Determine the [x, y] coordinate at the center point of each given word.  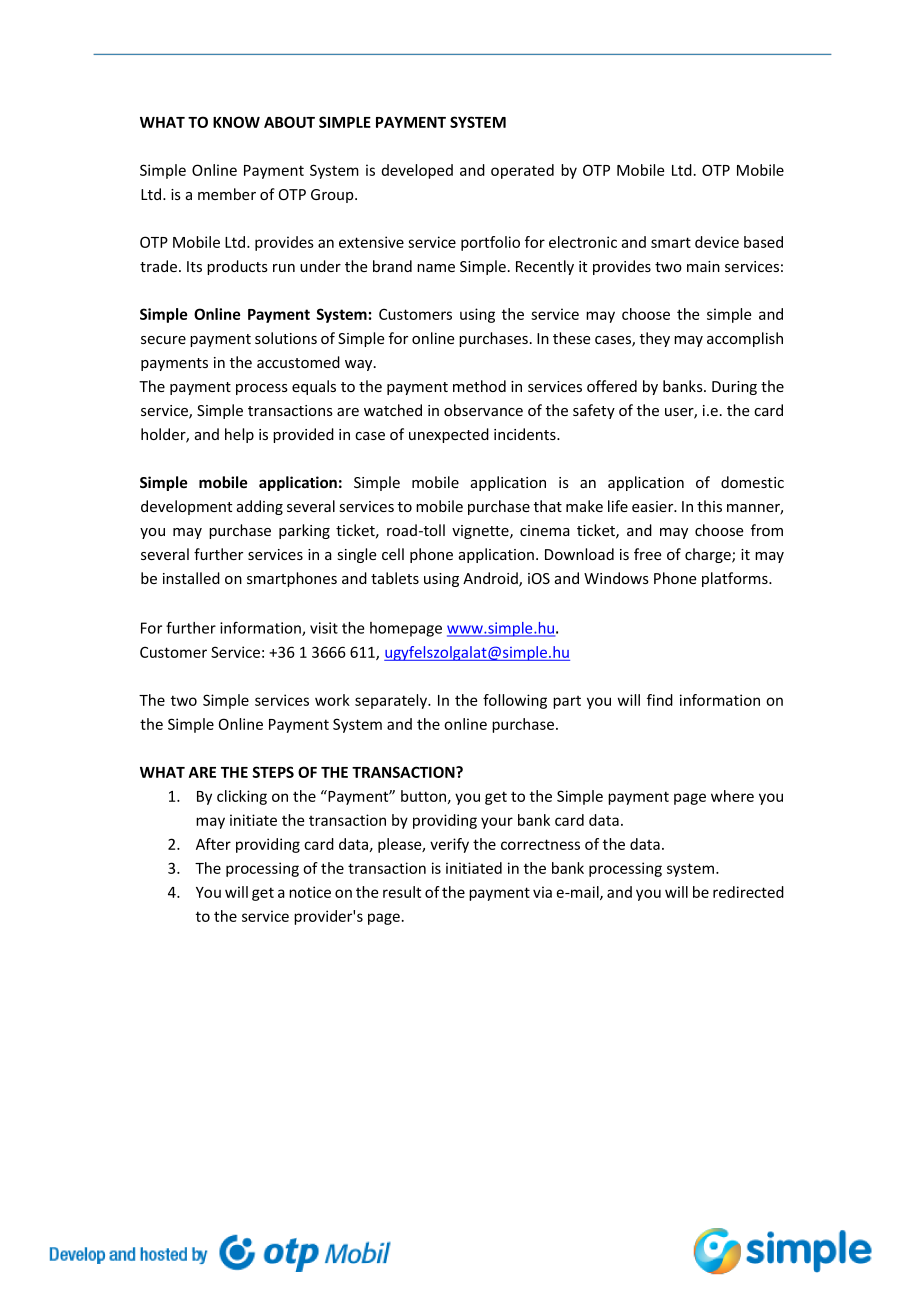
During [734, 388]
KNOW [236, 122]
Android [491, 579]
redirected [748, 892]
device [717, 242]
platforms [736, 579]
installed [191, 578]
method [479, 386]
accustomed [298, 362]
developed [417, 171]
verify [449, 845]
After [213, 844]
